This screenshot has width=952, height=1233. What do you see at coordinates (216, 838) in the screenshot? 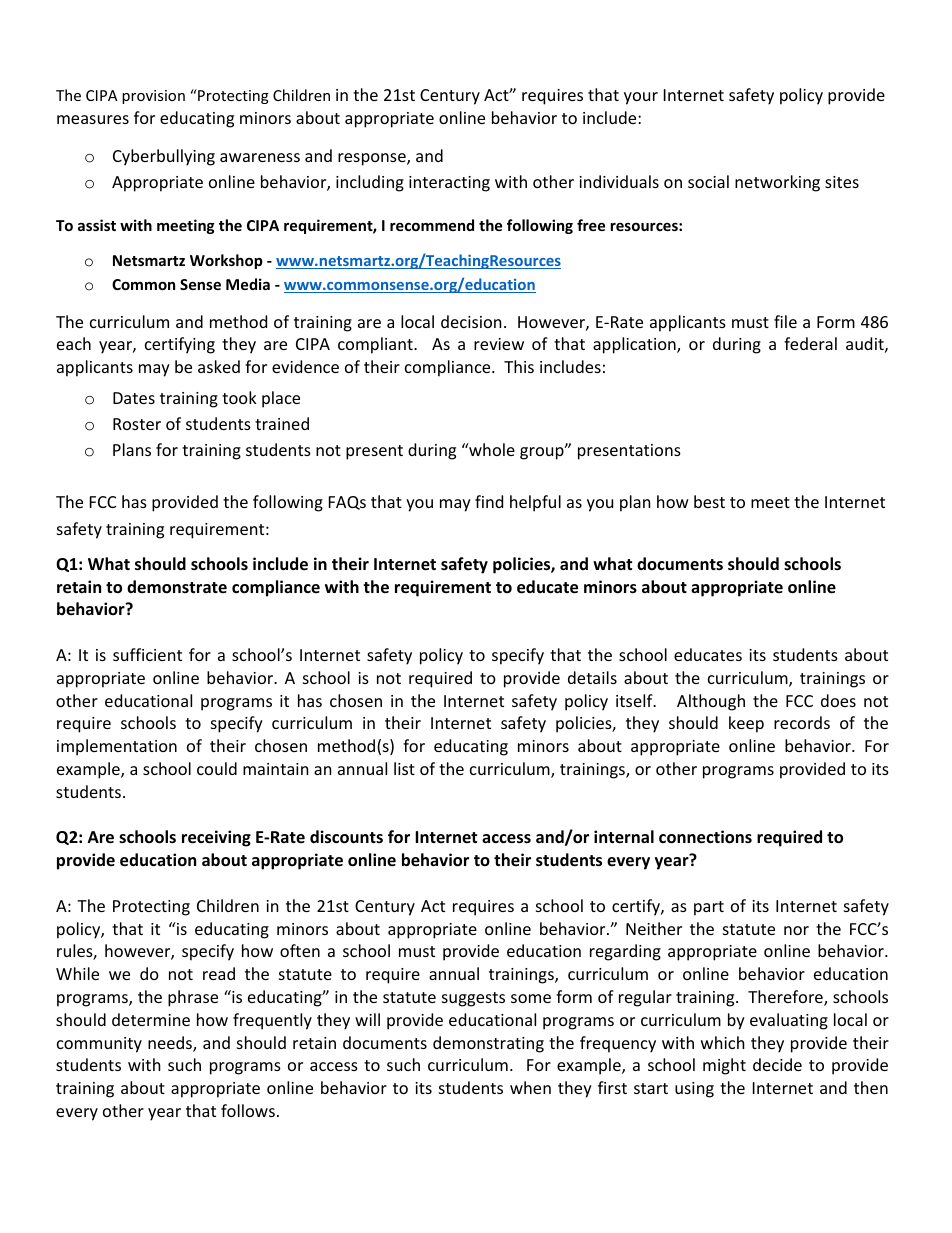
I see `receiving` at bounding box center [216, 838].
